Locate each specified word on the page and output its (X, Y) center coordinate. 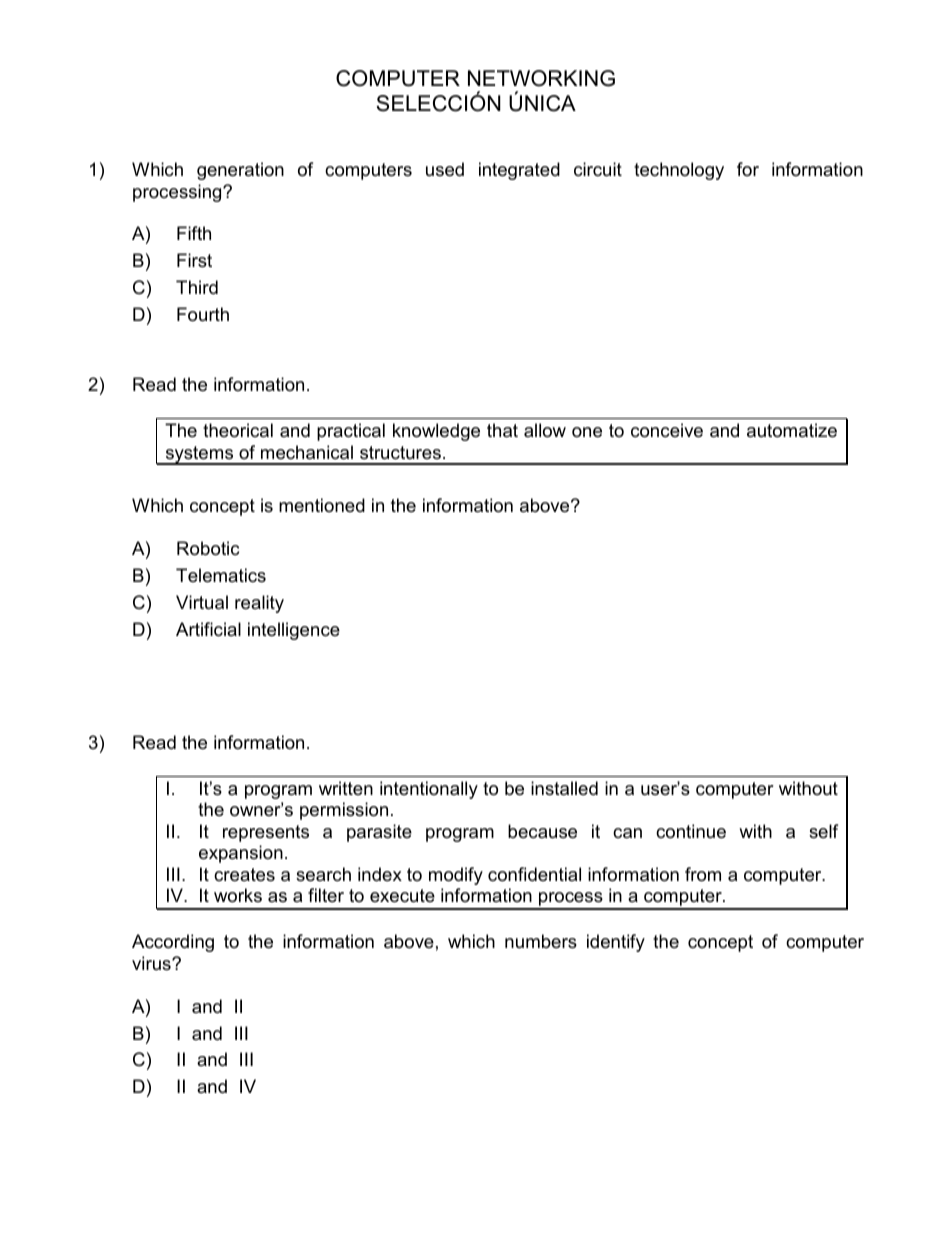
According (173, 943)
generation (240, 171)
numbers (541, 941)
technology (679, 171)
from (703, 874)
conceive (667, 430)
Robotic (208, 548)
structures (400, 453)
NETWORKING (541, 78)
